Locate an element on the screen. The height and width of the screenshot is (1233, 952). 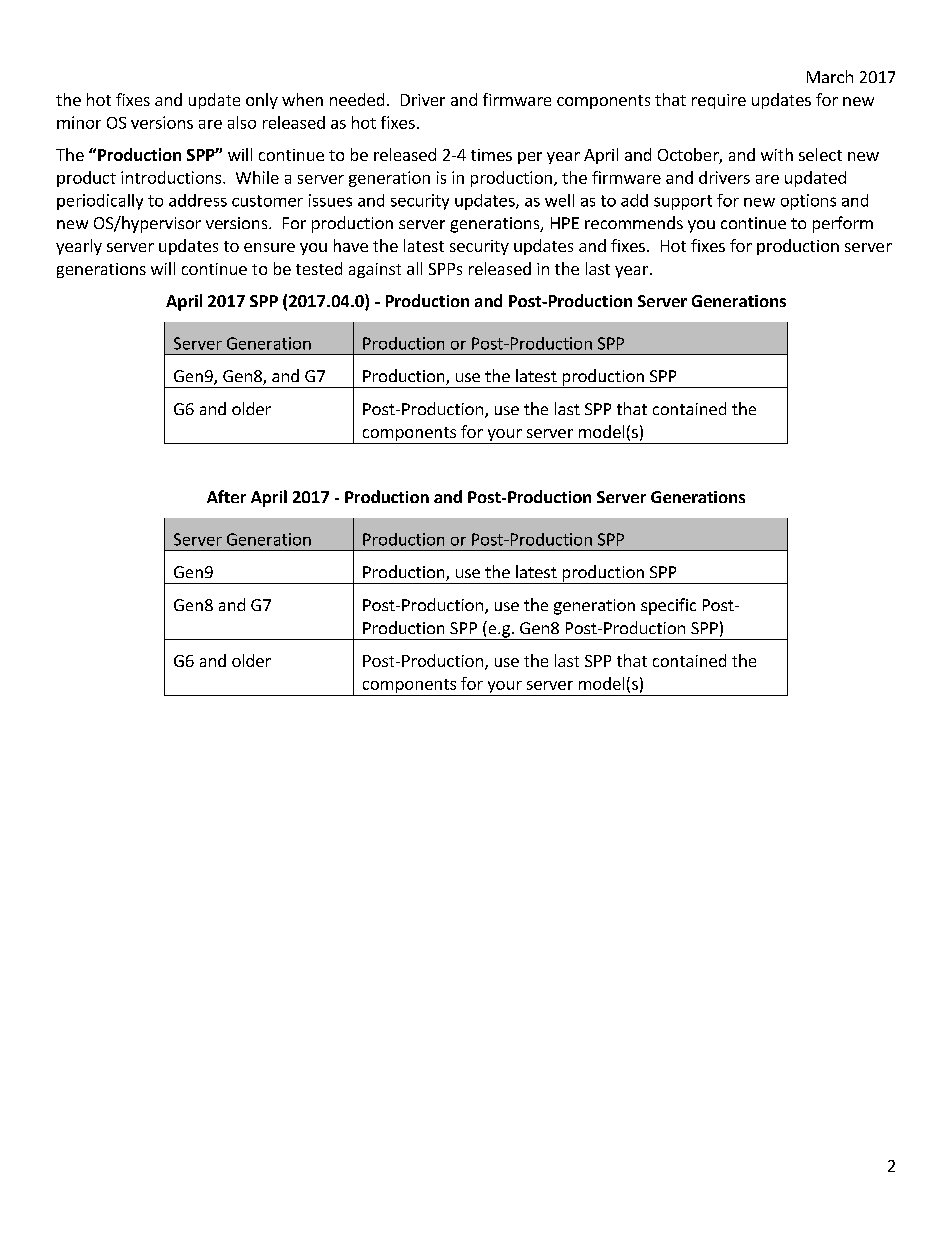
perform is located at coordinates (843, 224).
